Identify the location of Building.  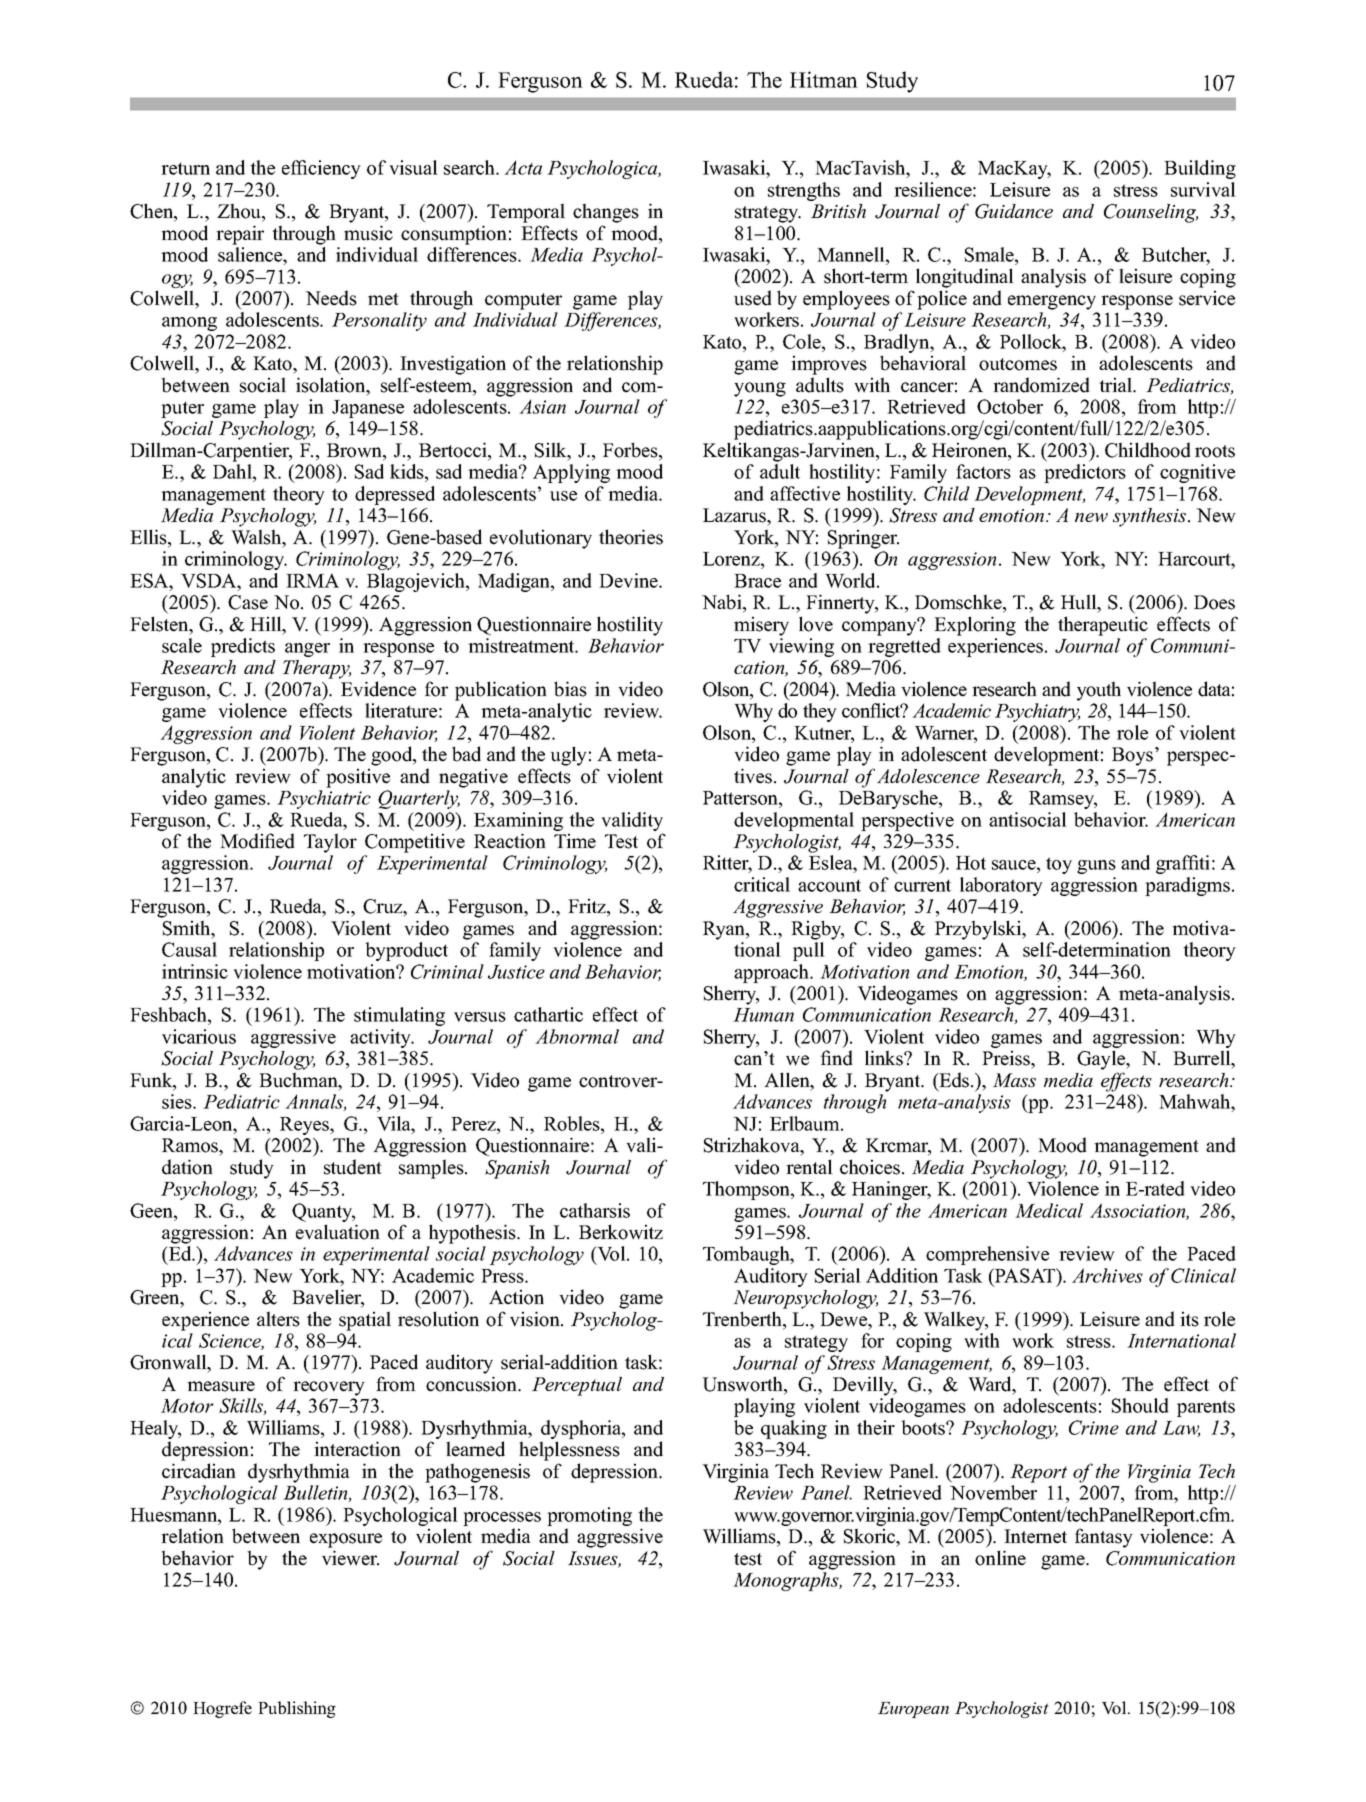
(1200, 169).
